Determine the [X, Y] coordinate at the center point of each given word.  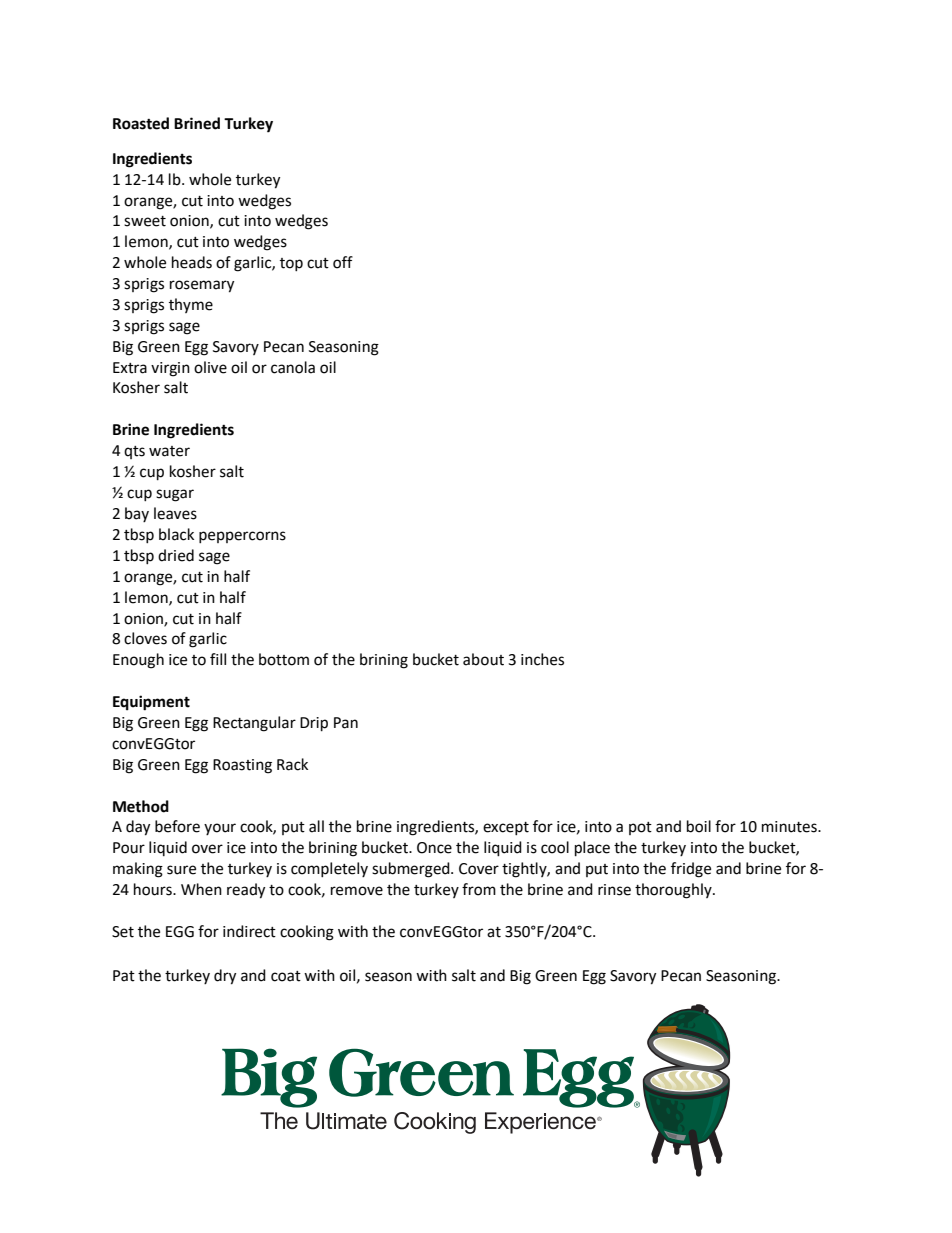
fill [218, 659]
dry [225, 977]
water [169, 451]
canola [293, 367]
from [479, 889]
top [291, 264]
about [483, 659]
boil [699, 826]
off [343, 262]
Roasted [141, 123]
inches [542, 659]
